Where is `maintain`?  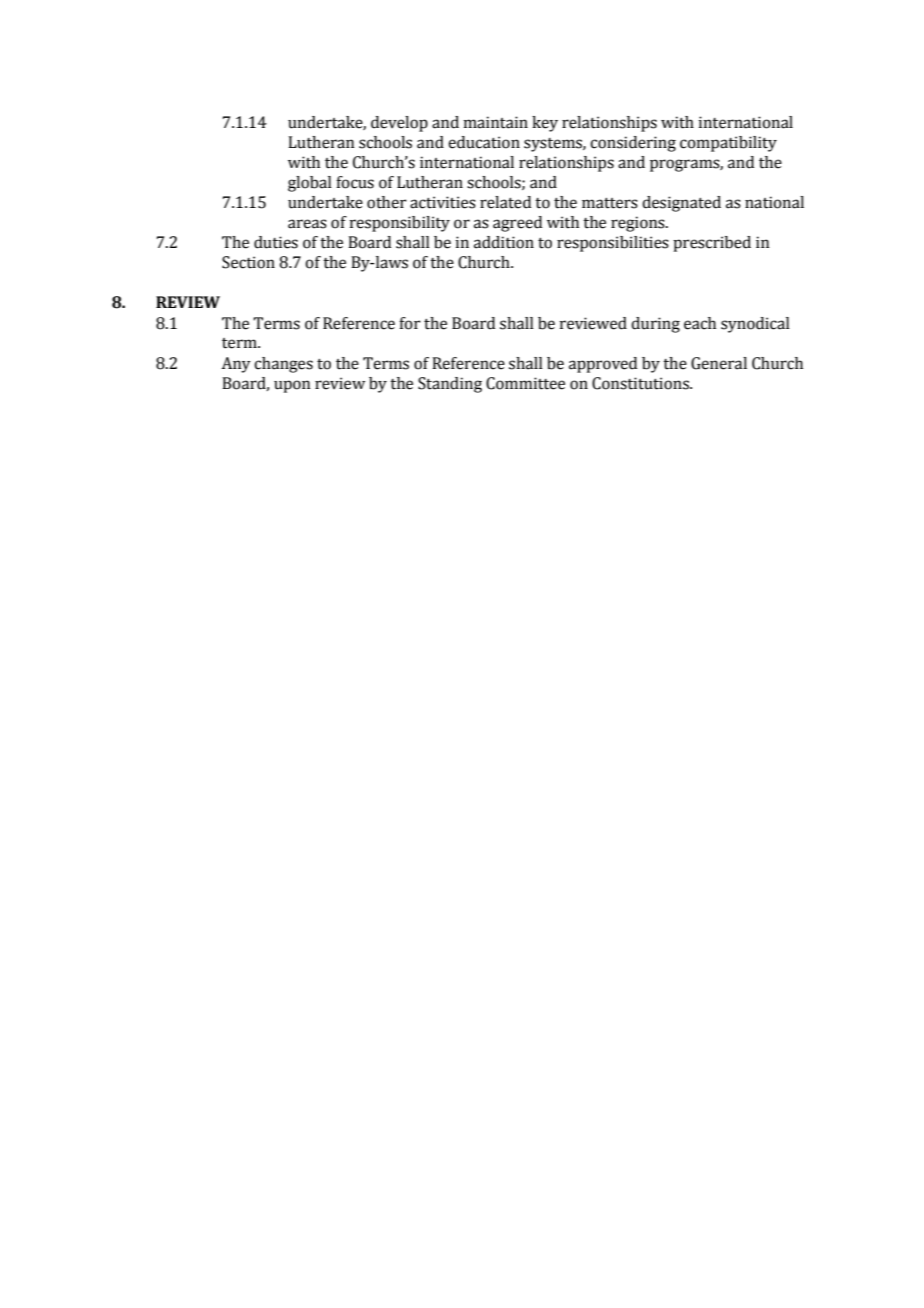
maintain is located at coordinates (496, 122).
